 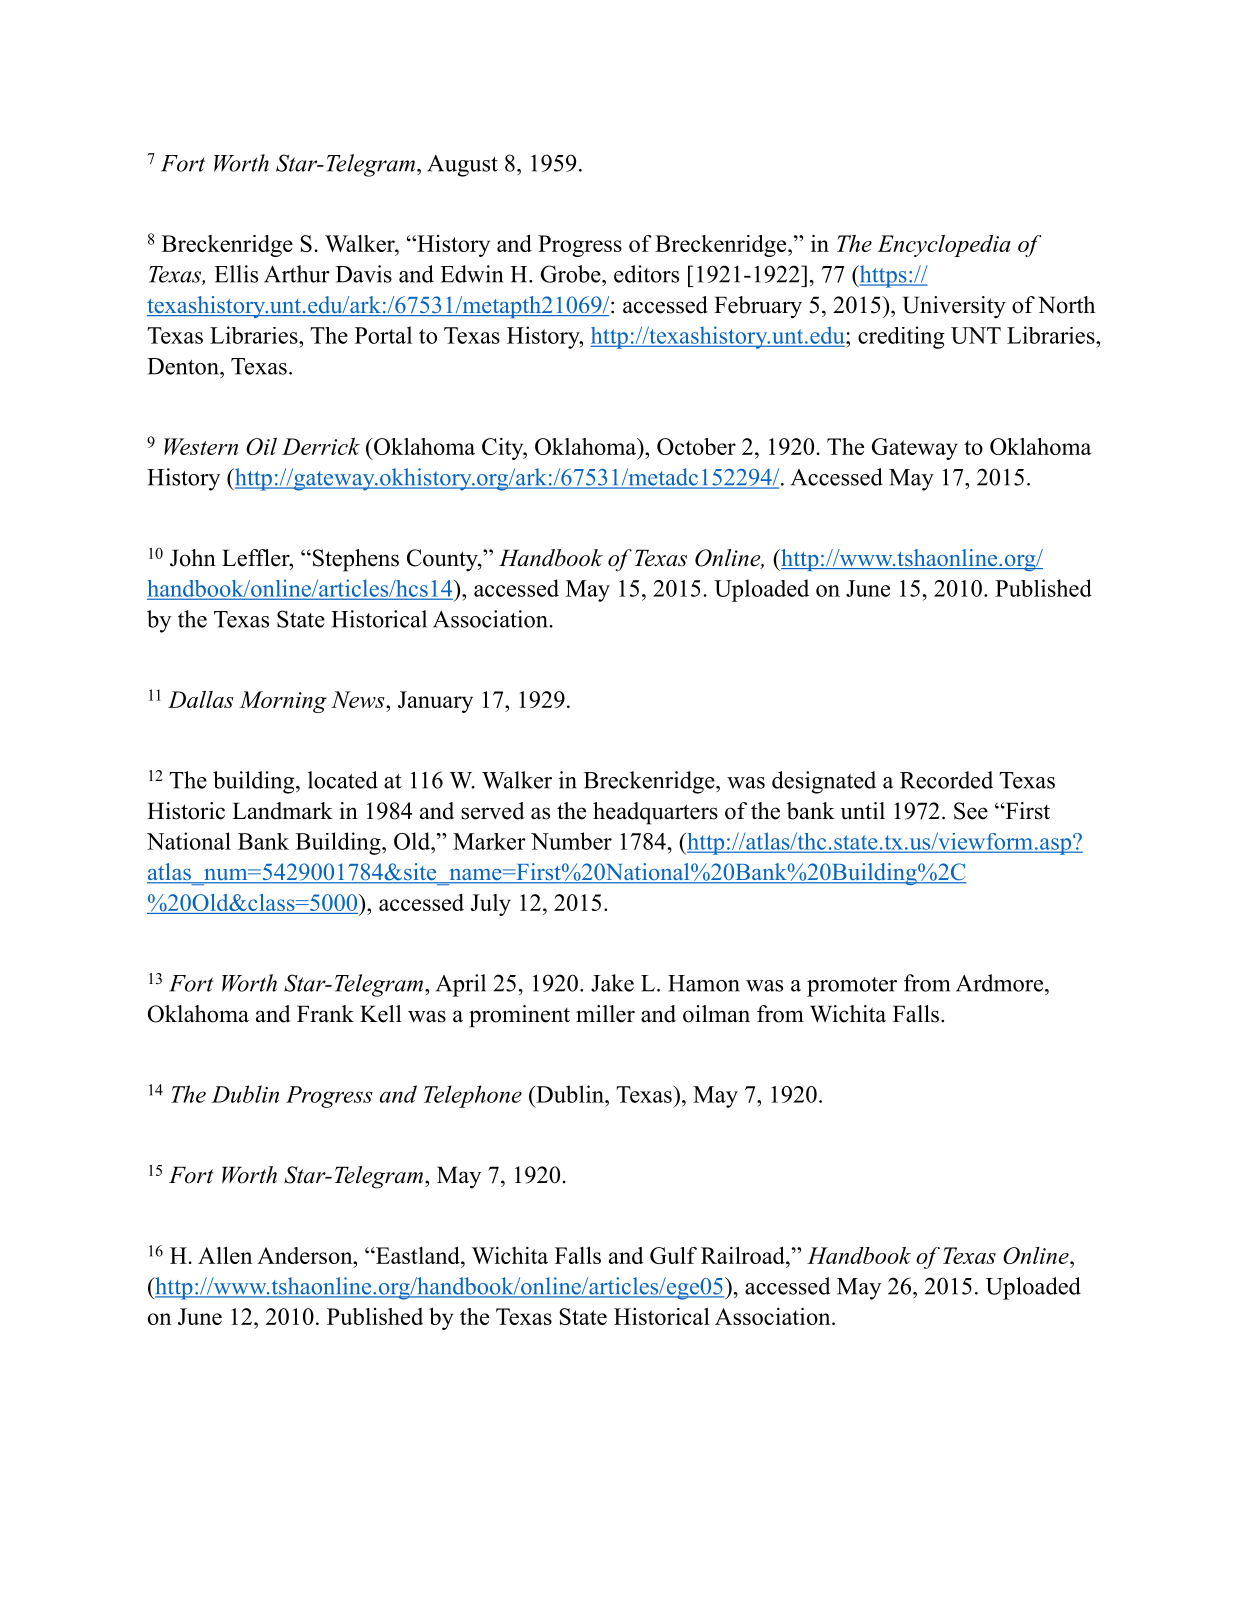 I want to click on Derrick, so click(x=321, y=446).
